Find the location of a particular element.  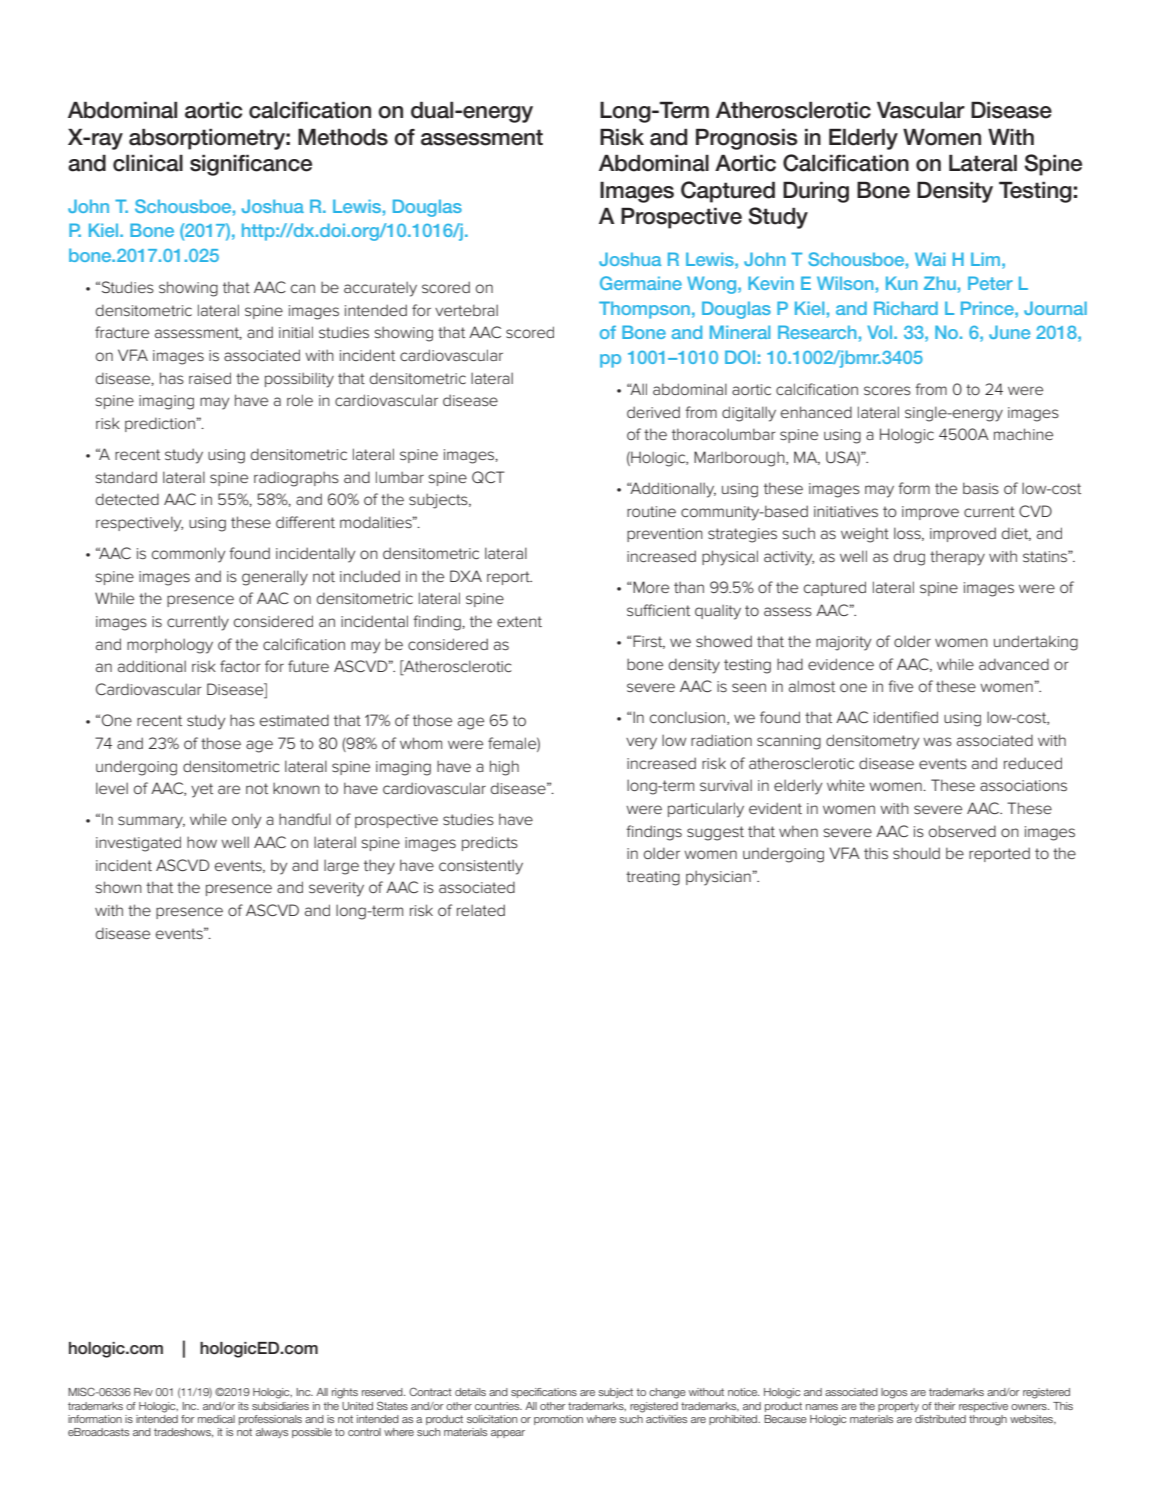

its is located at coordinates (243, 1406).
